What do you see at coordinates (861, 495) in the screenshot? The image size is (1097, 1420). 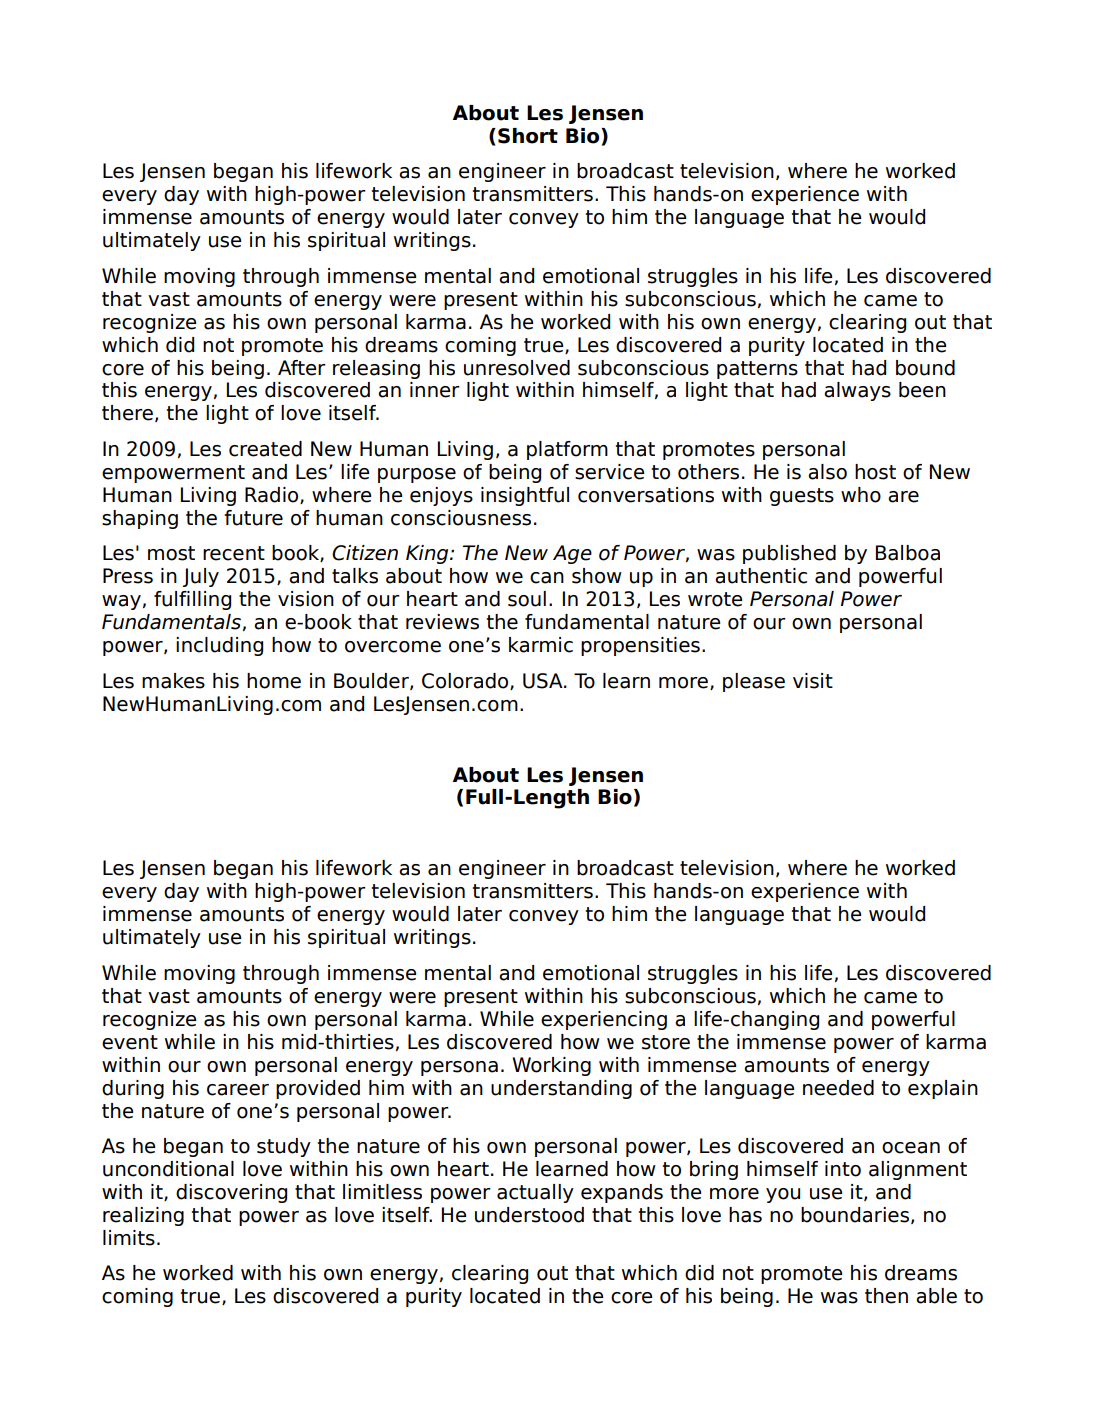 I see `who` at bounding box center [861, 495].
